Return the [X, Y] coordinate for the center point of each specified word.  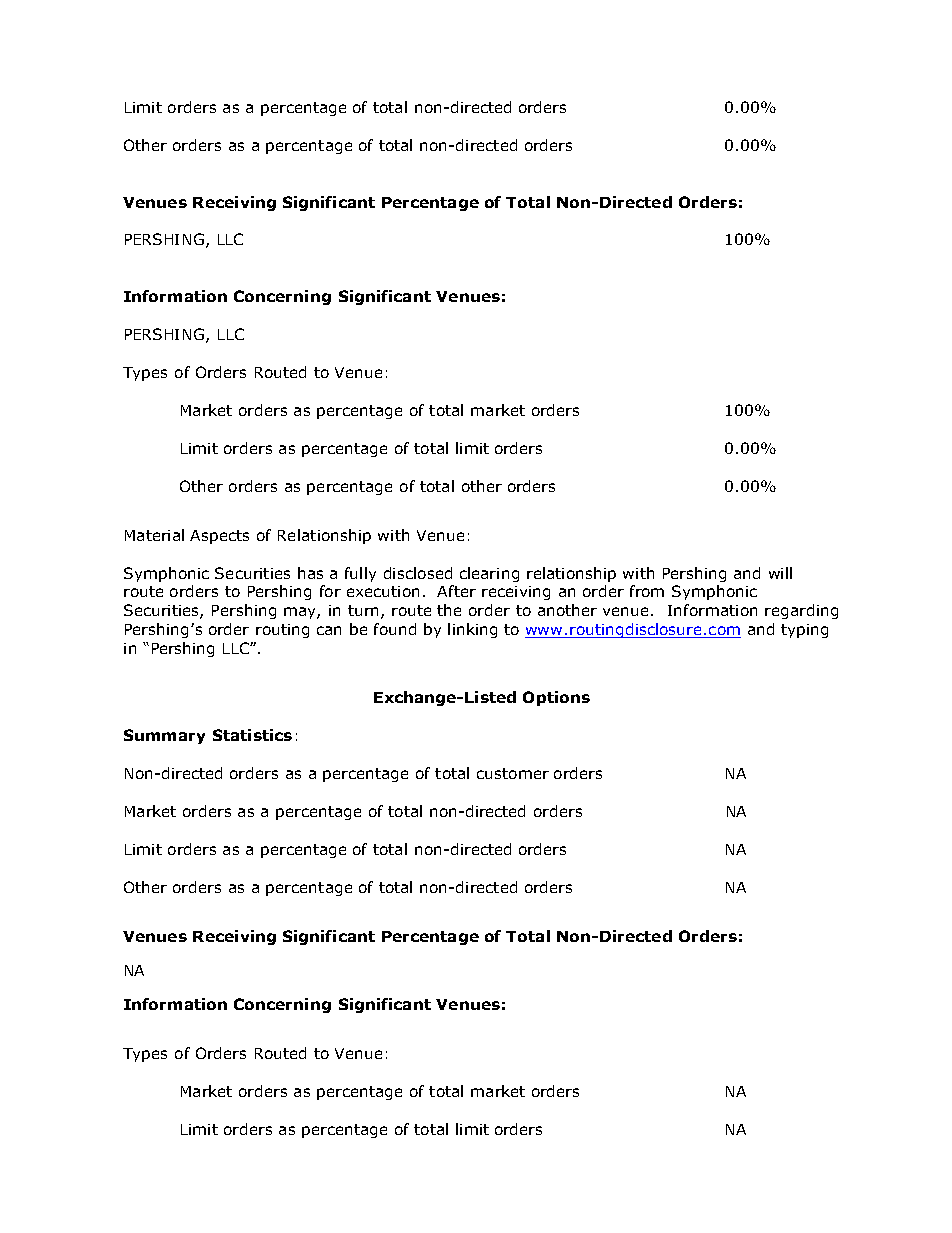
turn [363, 610]
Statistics [252, 735]
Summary [164, 736]
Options [556, 698]
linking [472, 630]
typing [804, 631]
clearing [489, 574]
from [647, 591]
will [780, 573]
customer [513, 773]
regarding [801, 611]
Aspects [219, 537]
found [395, 629]
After [456, 591]
